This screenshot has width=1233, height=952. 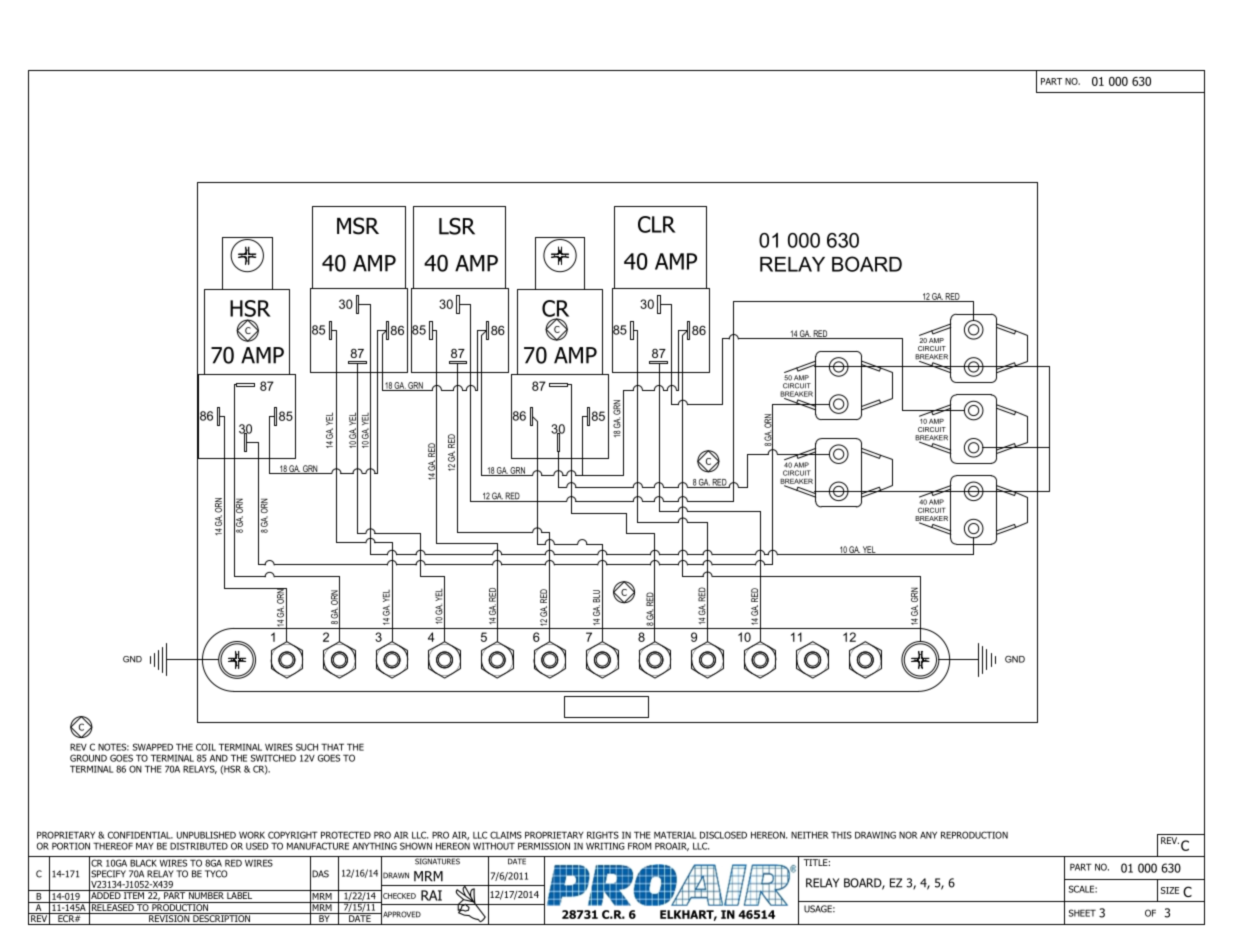 What do you see at coordinates (219, 758) in the screenshot?
I see `AND` at bounding box center [219, 758].
